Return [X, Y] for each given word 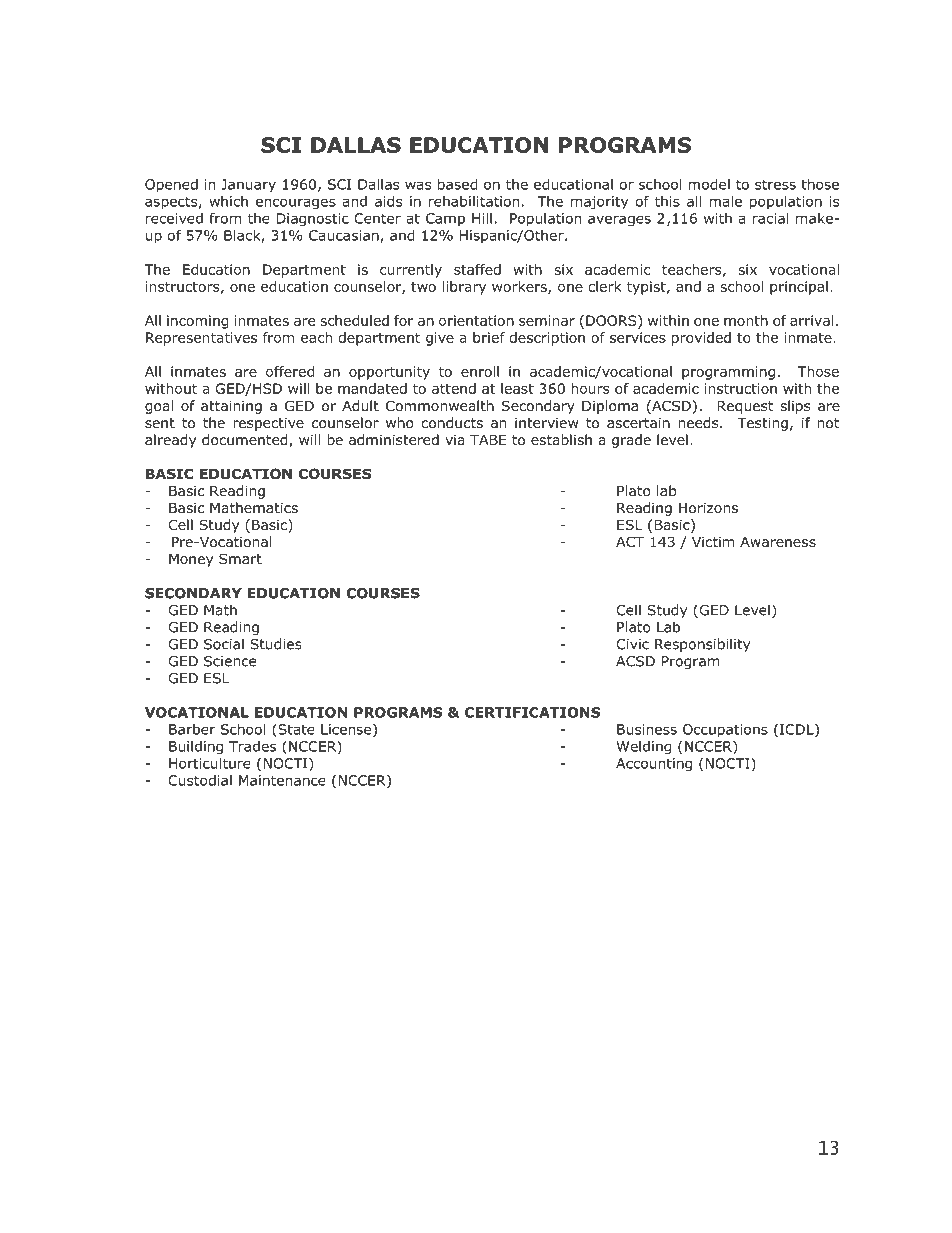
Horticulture [210, 763]
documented [246, 441]
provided [701, 339]
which [228, 201]
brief [489, 337]
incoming [198, 322]
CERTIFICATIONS [532, 712]
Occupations [725, 731]
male [725, 201]
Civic [632, 644]
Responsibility [702, 645]
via [455, 439]
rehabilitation [474, 201]
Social [224, 644]
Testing [763, 424]
